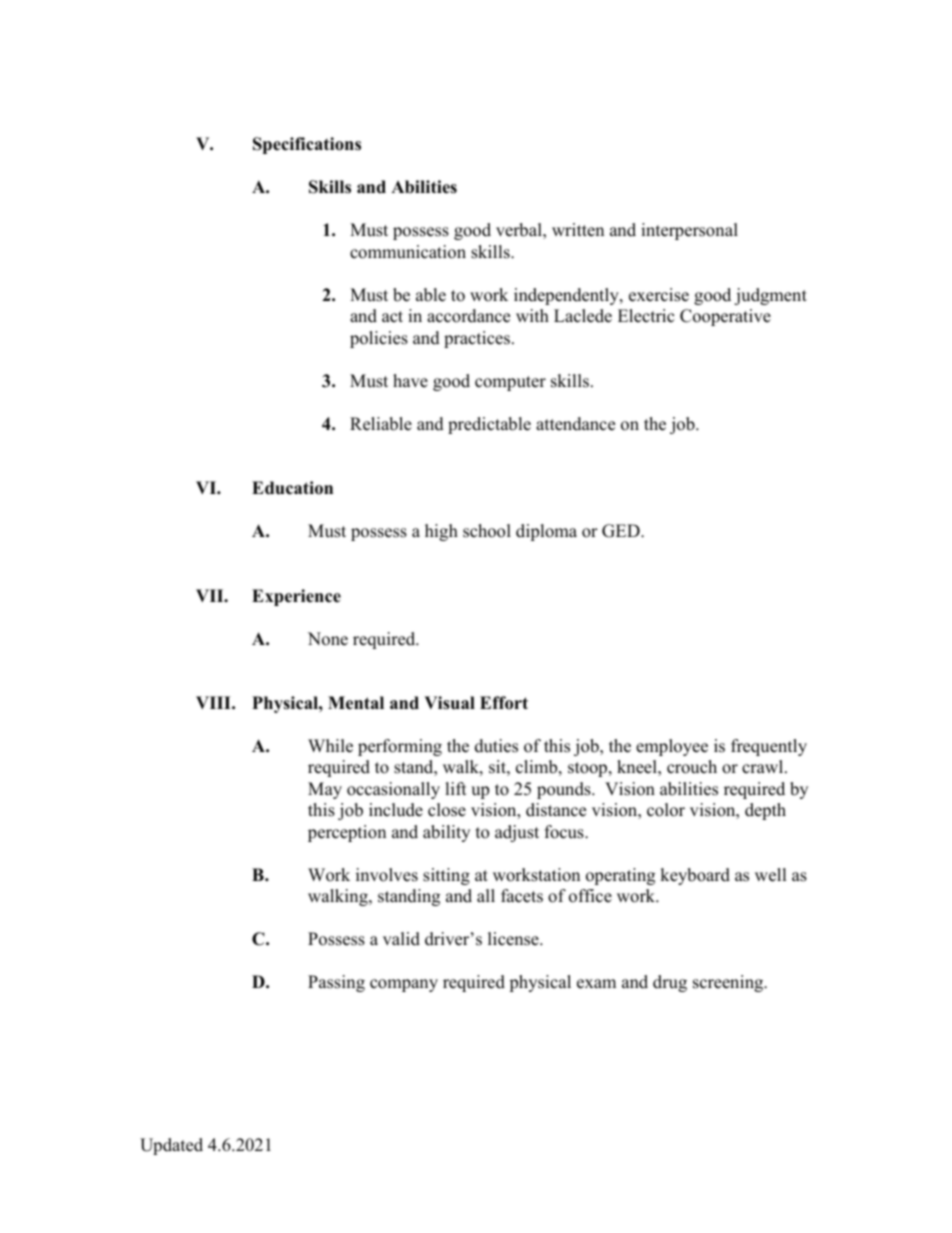 This page has width=952, height=1233. Describe the element at coordinates (325, 790) in the page. I see `May` at that location.
